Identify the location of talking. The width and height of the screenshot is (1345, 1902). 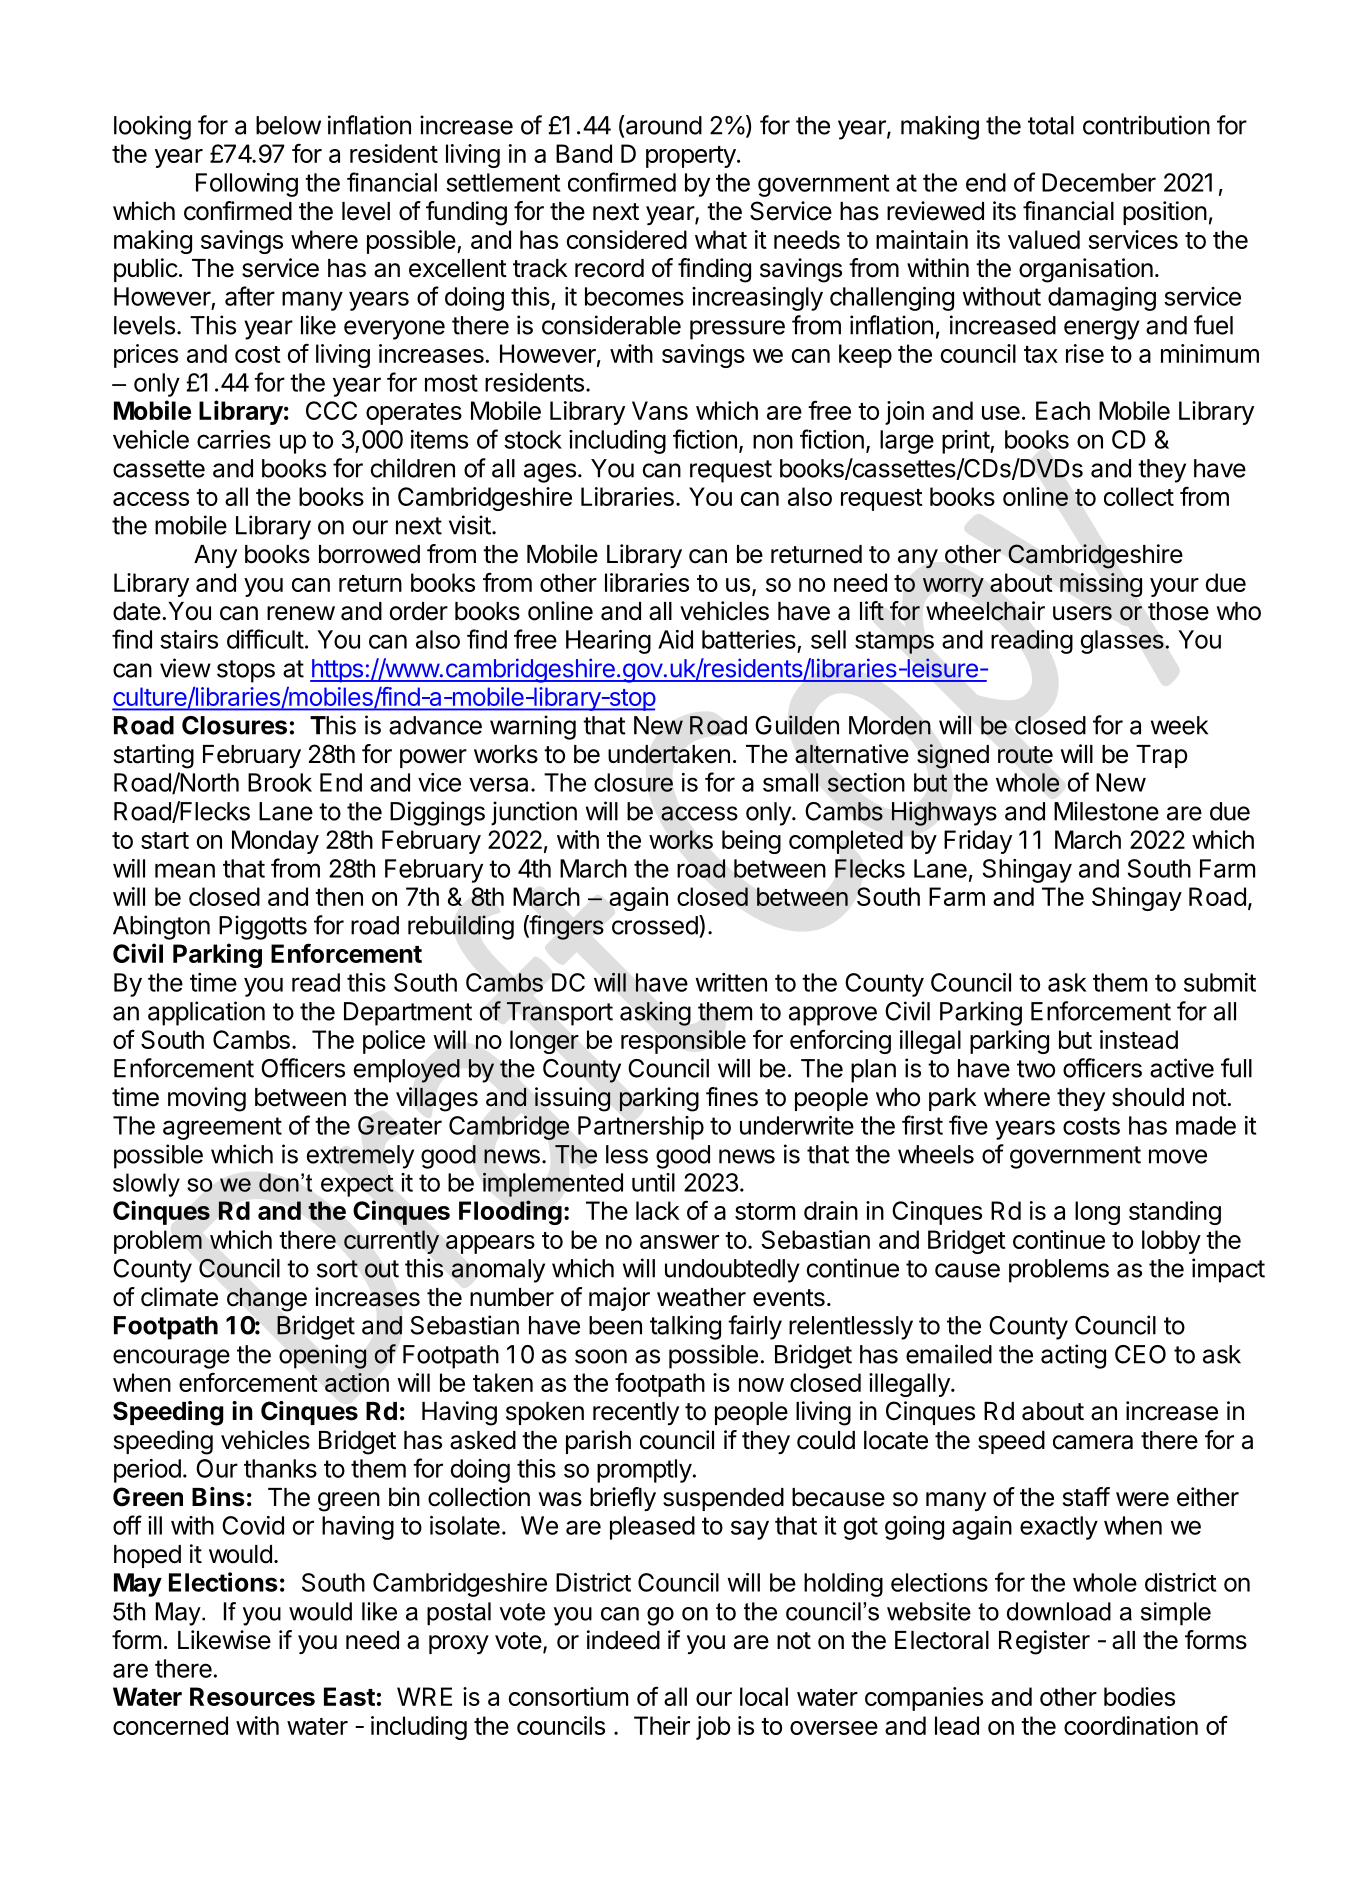
(685, 1327).
